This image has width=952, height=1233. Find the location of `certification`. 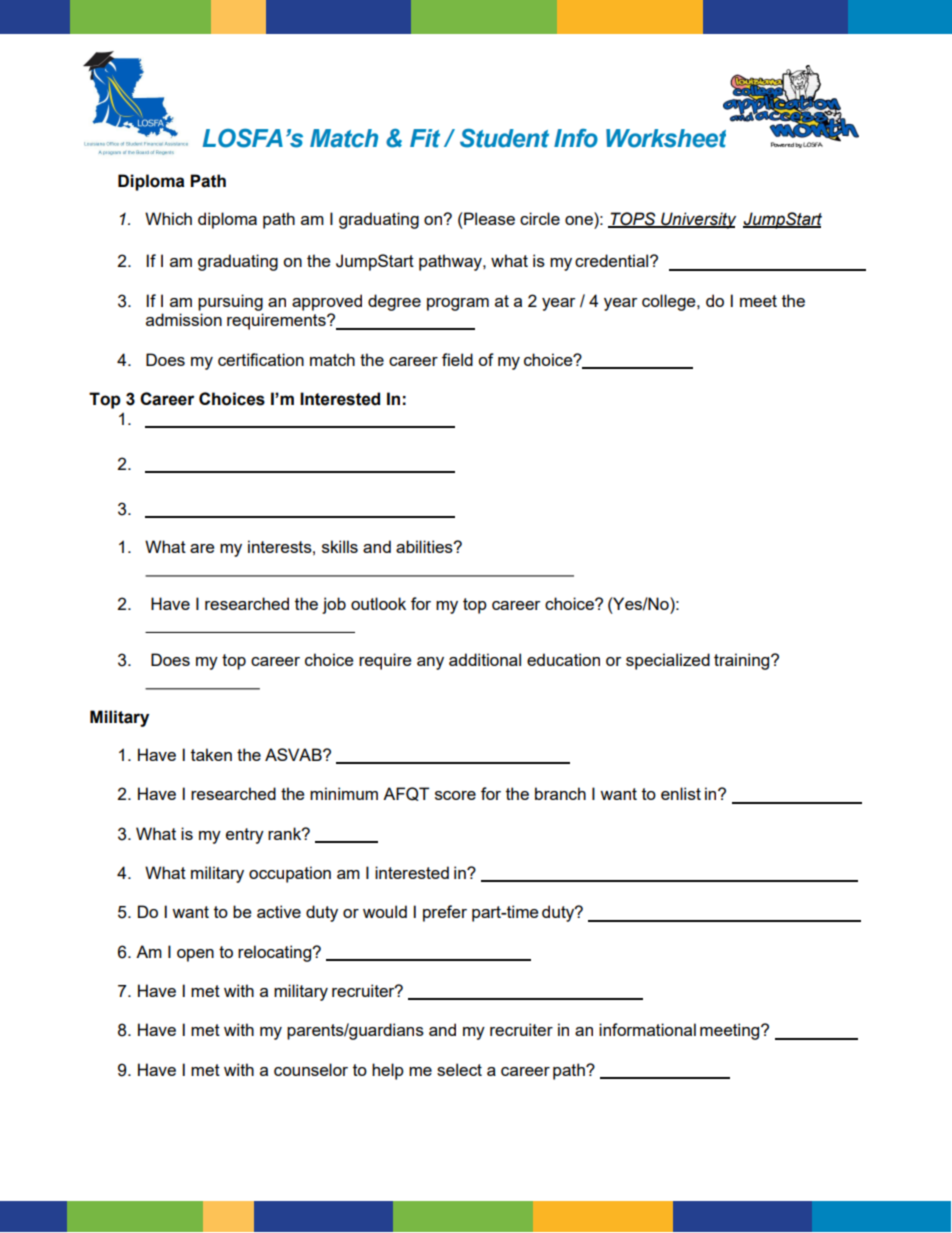

certification is located at coordinates (261, 359).
